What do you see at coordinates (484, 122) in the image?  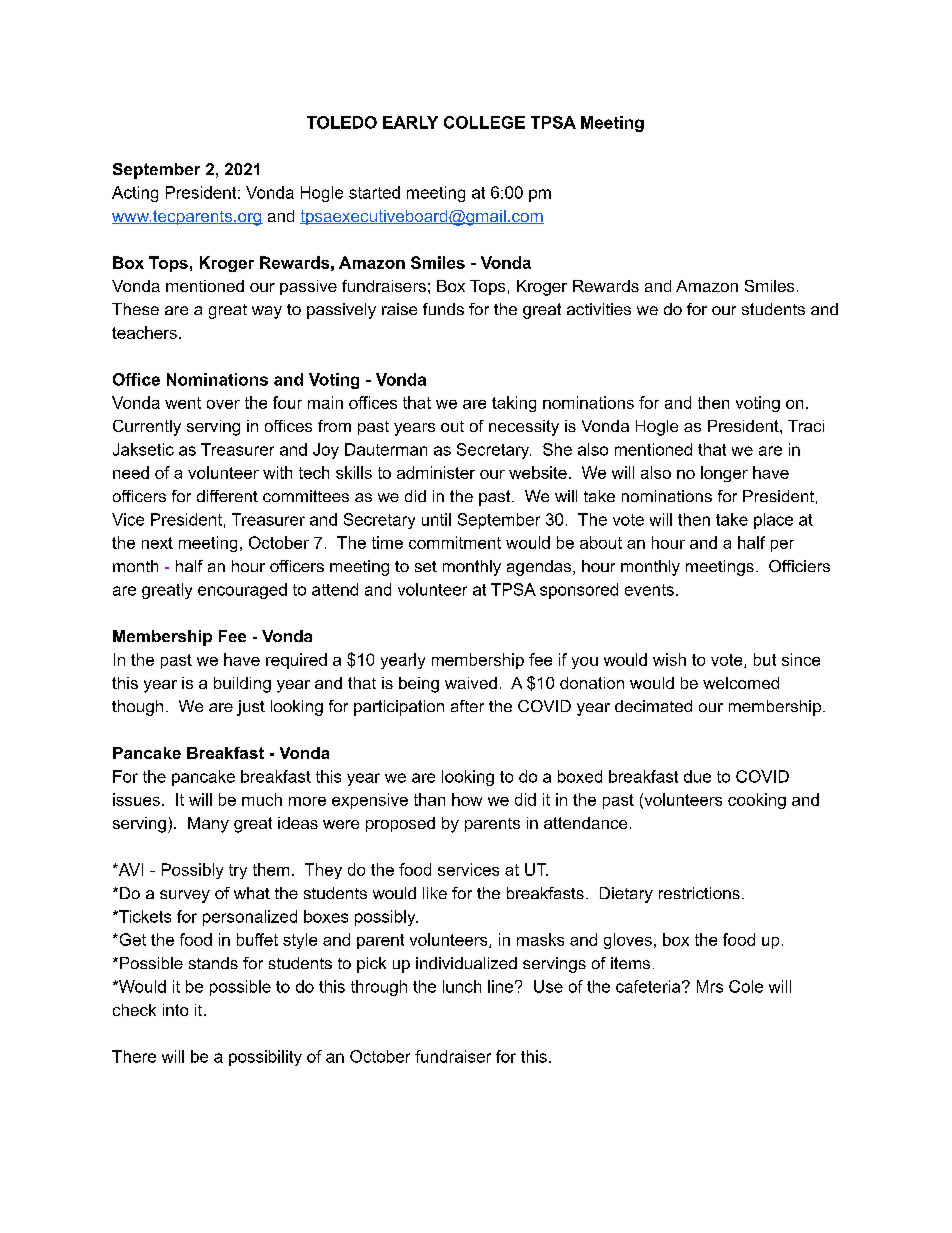 I see `COLLEGE` at bounding box center [484, 122].
